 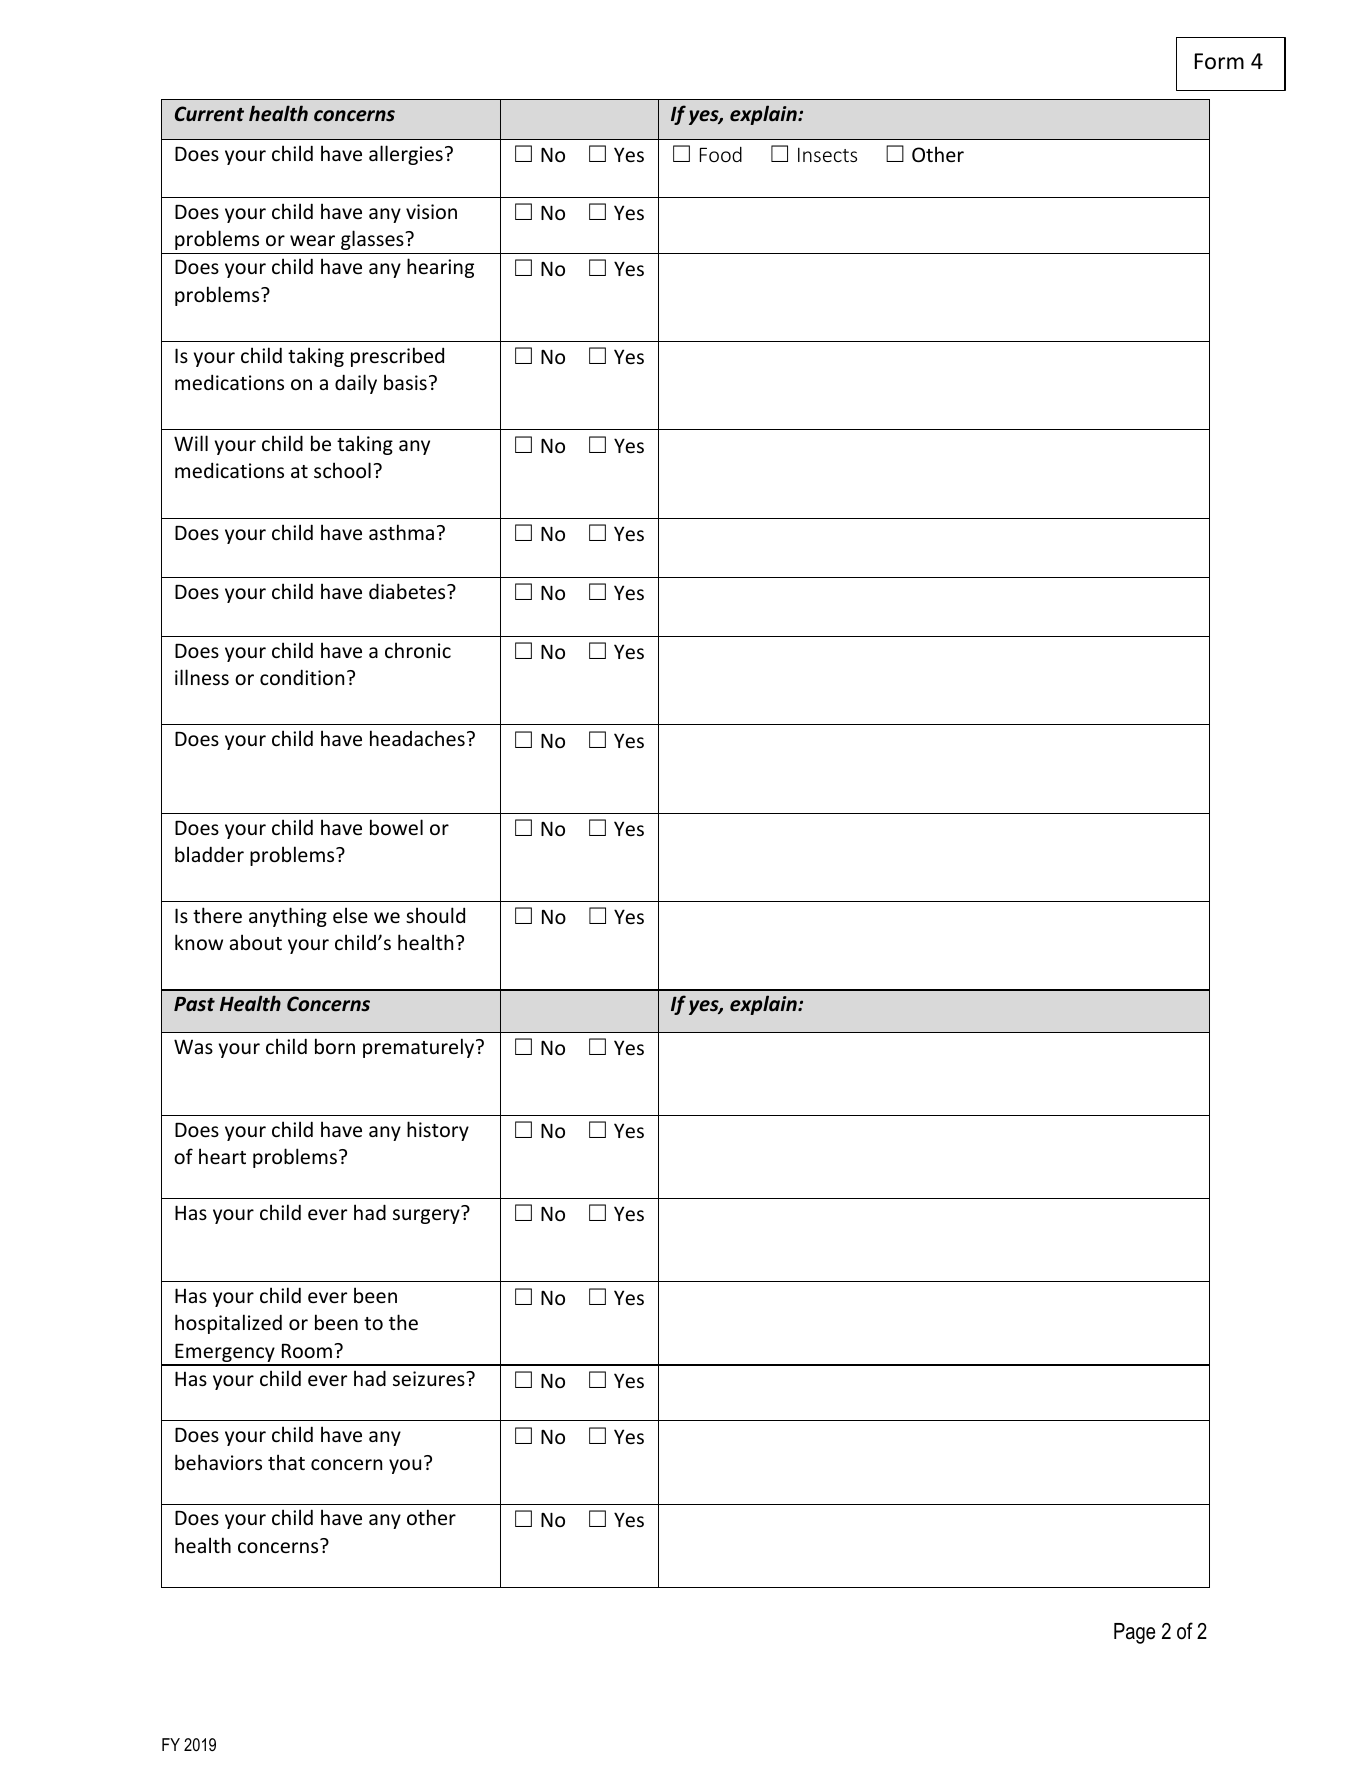 What do you see at coordinates (1219, 61) in the screenshot?
I see `Form` at bounding box center [1219, 61].
